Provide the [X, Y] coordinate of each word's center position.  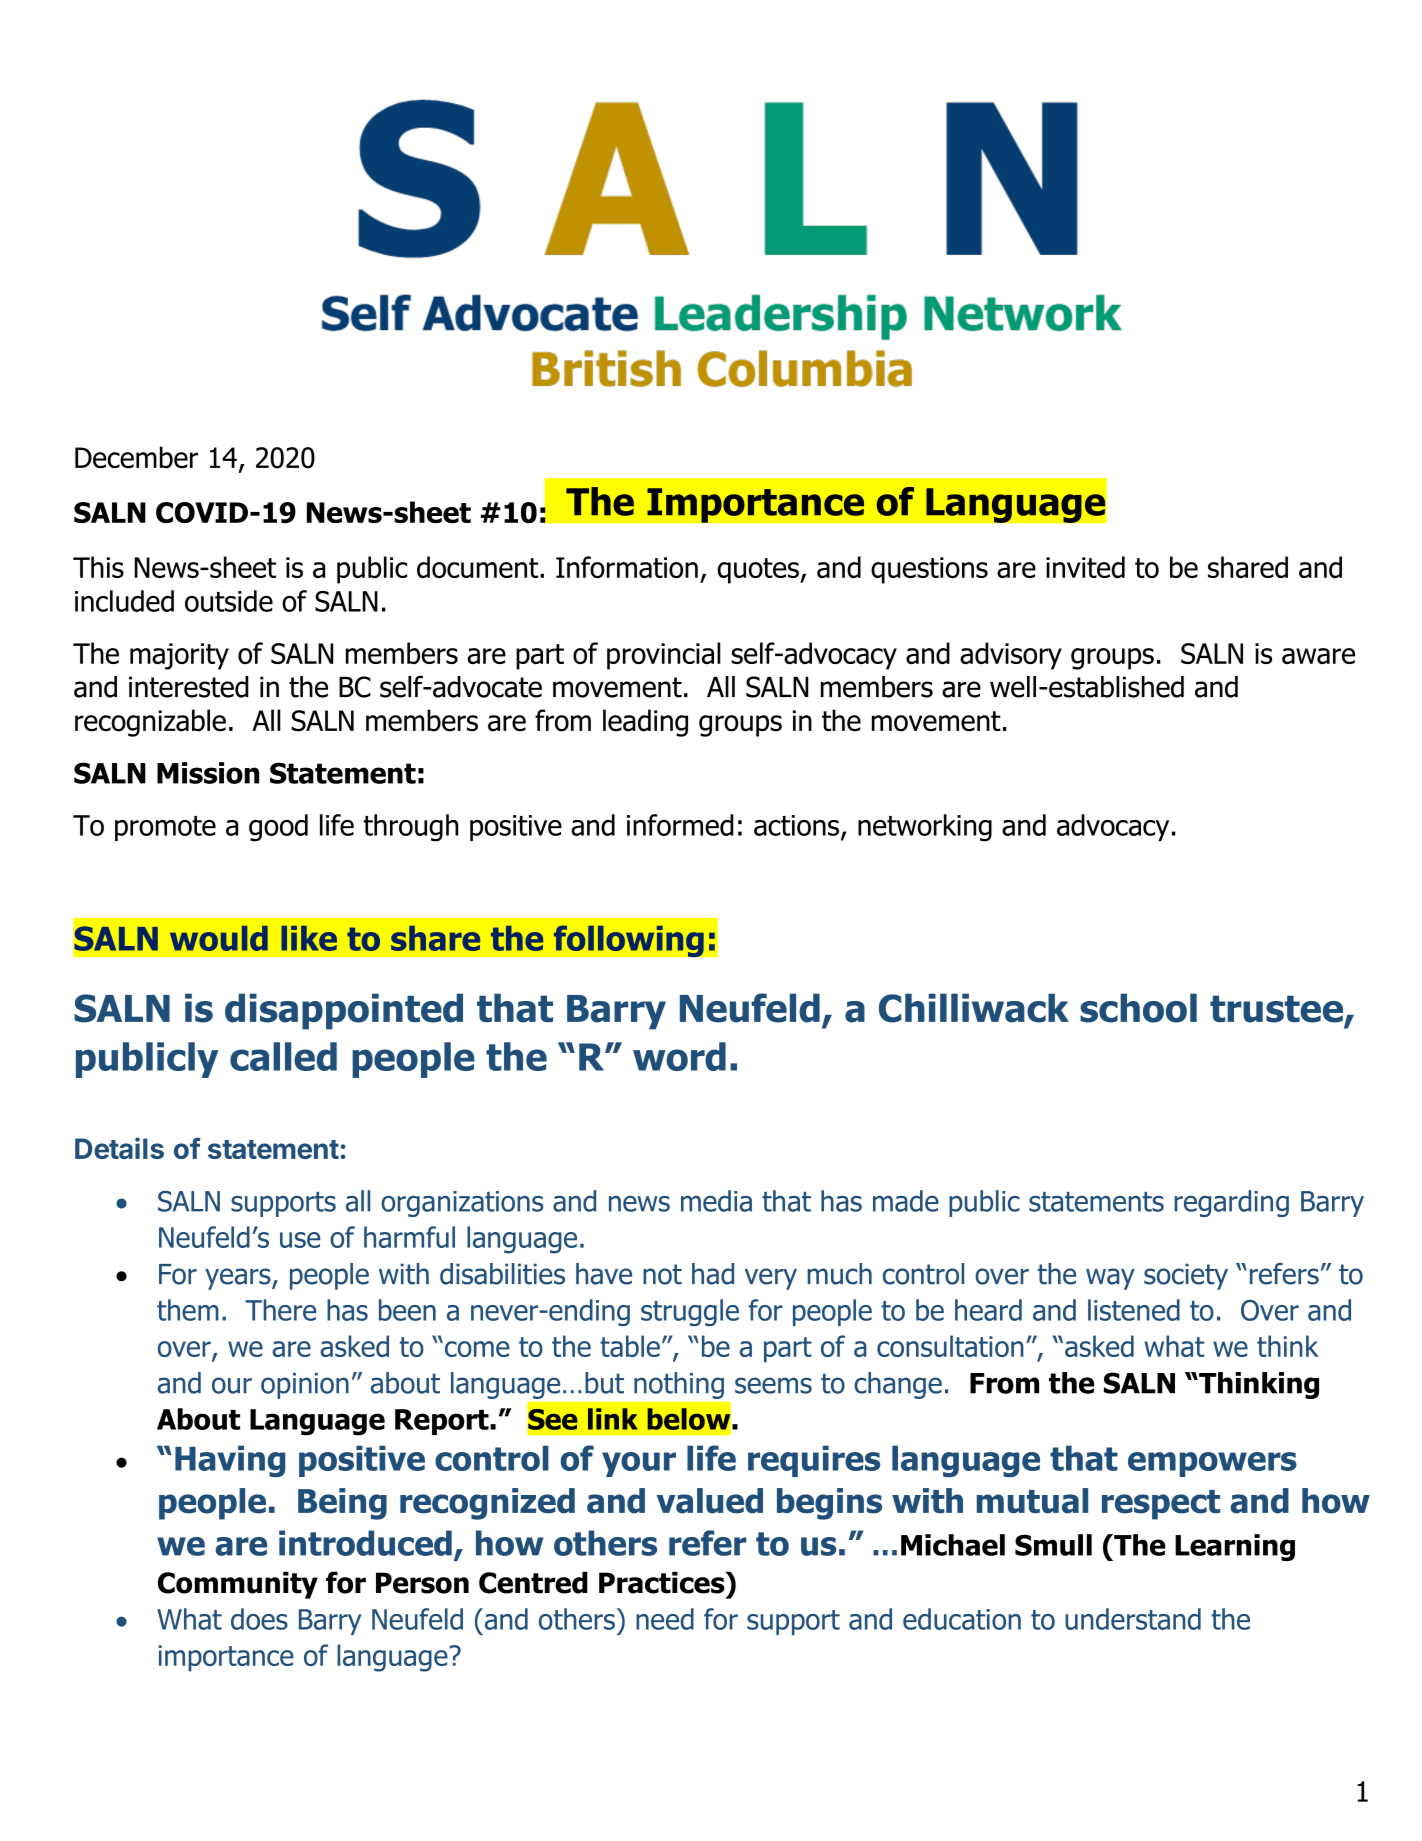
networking [925, 828]
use [300, 1240]
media [716, 1201]
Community [238, 1585]
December [136, 457]
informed [680, 825]
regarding [1231, 1203]
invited [1085, 567]
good [278, 828]
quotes [759, 571]
